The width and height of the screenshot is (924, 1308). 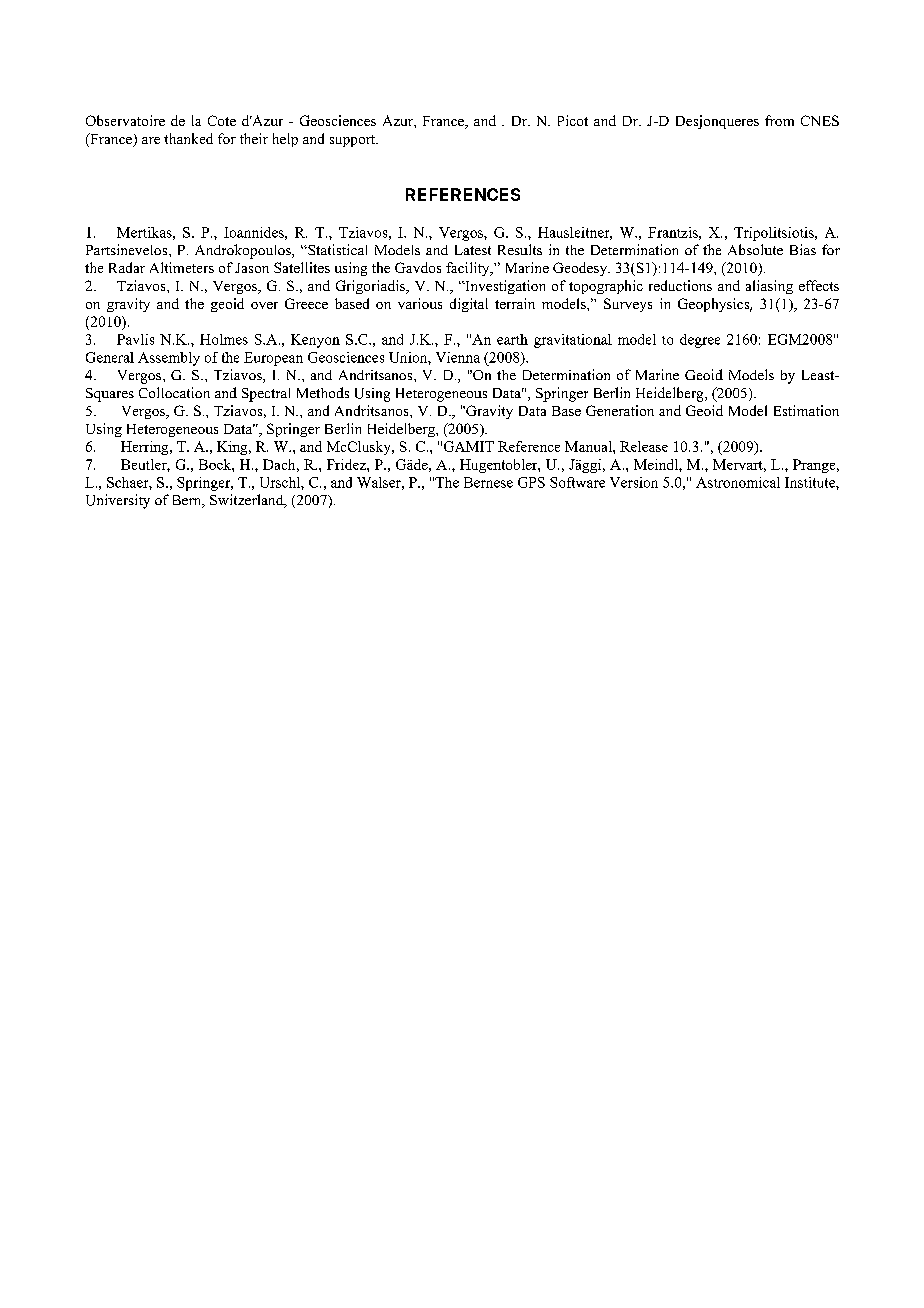 What do you see at coordinates (738, 482) in the screenshot?
I see `Astronomical` at bounding box center [738, 482].
